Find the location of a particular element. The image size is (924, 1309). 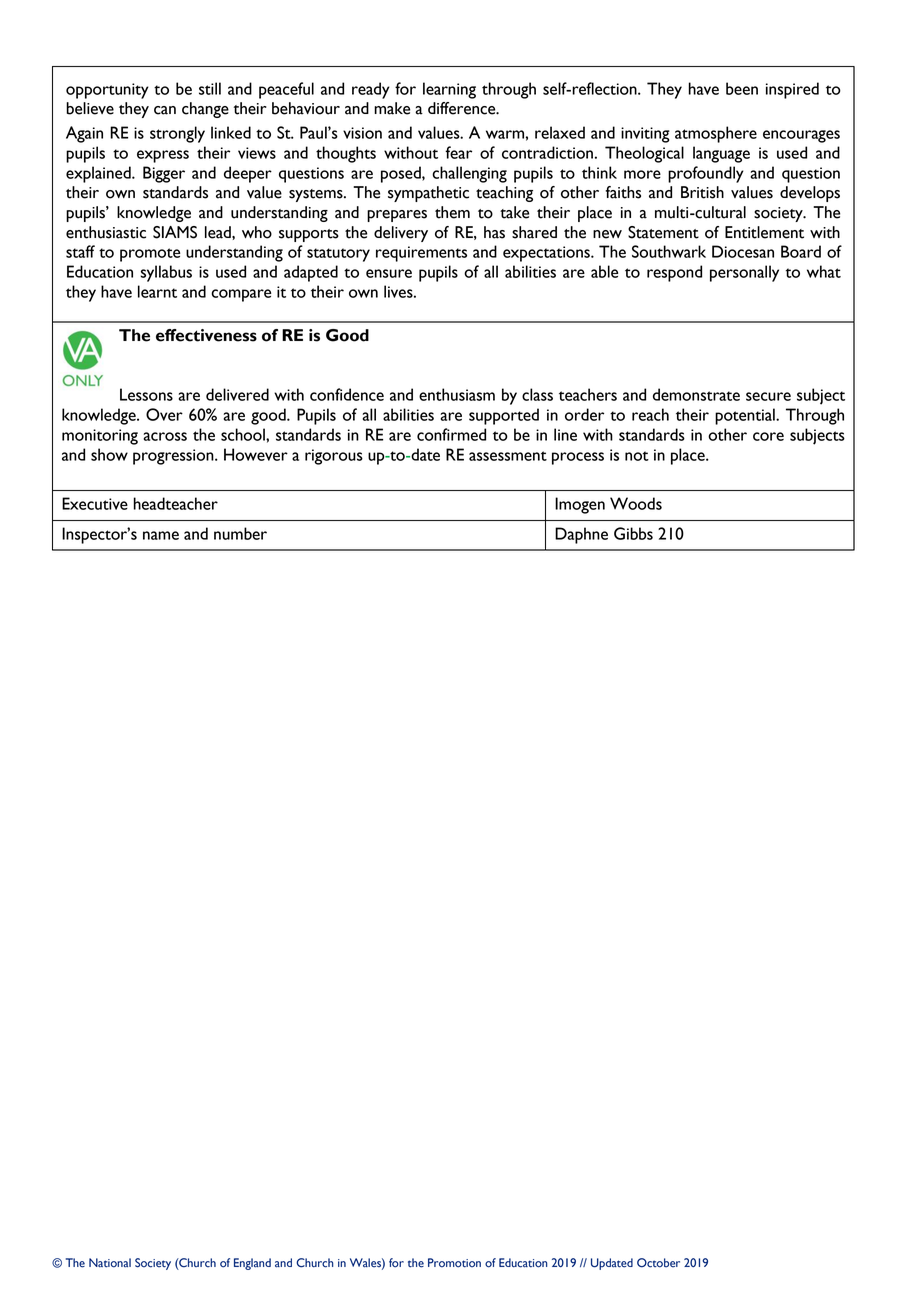

Gibbs is located at coordinates (633, 533).
